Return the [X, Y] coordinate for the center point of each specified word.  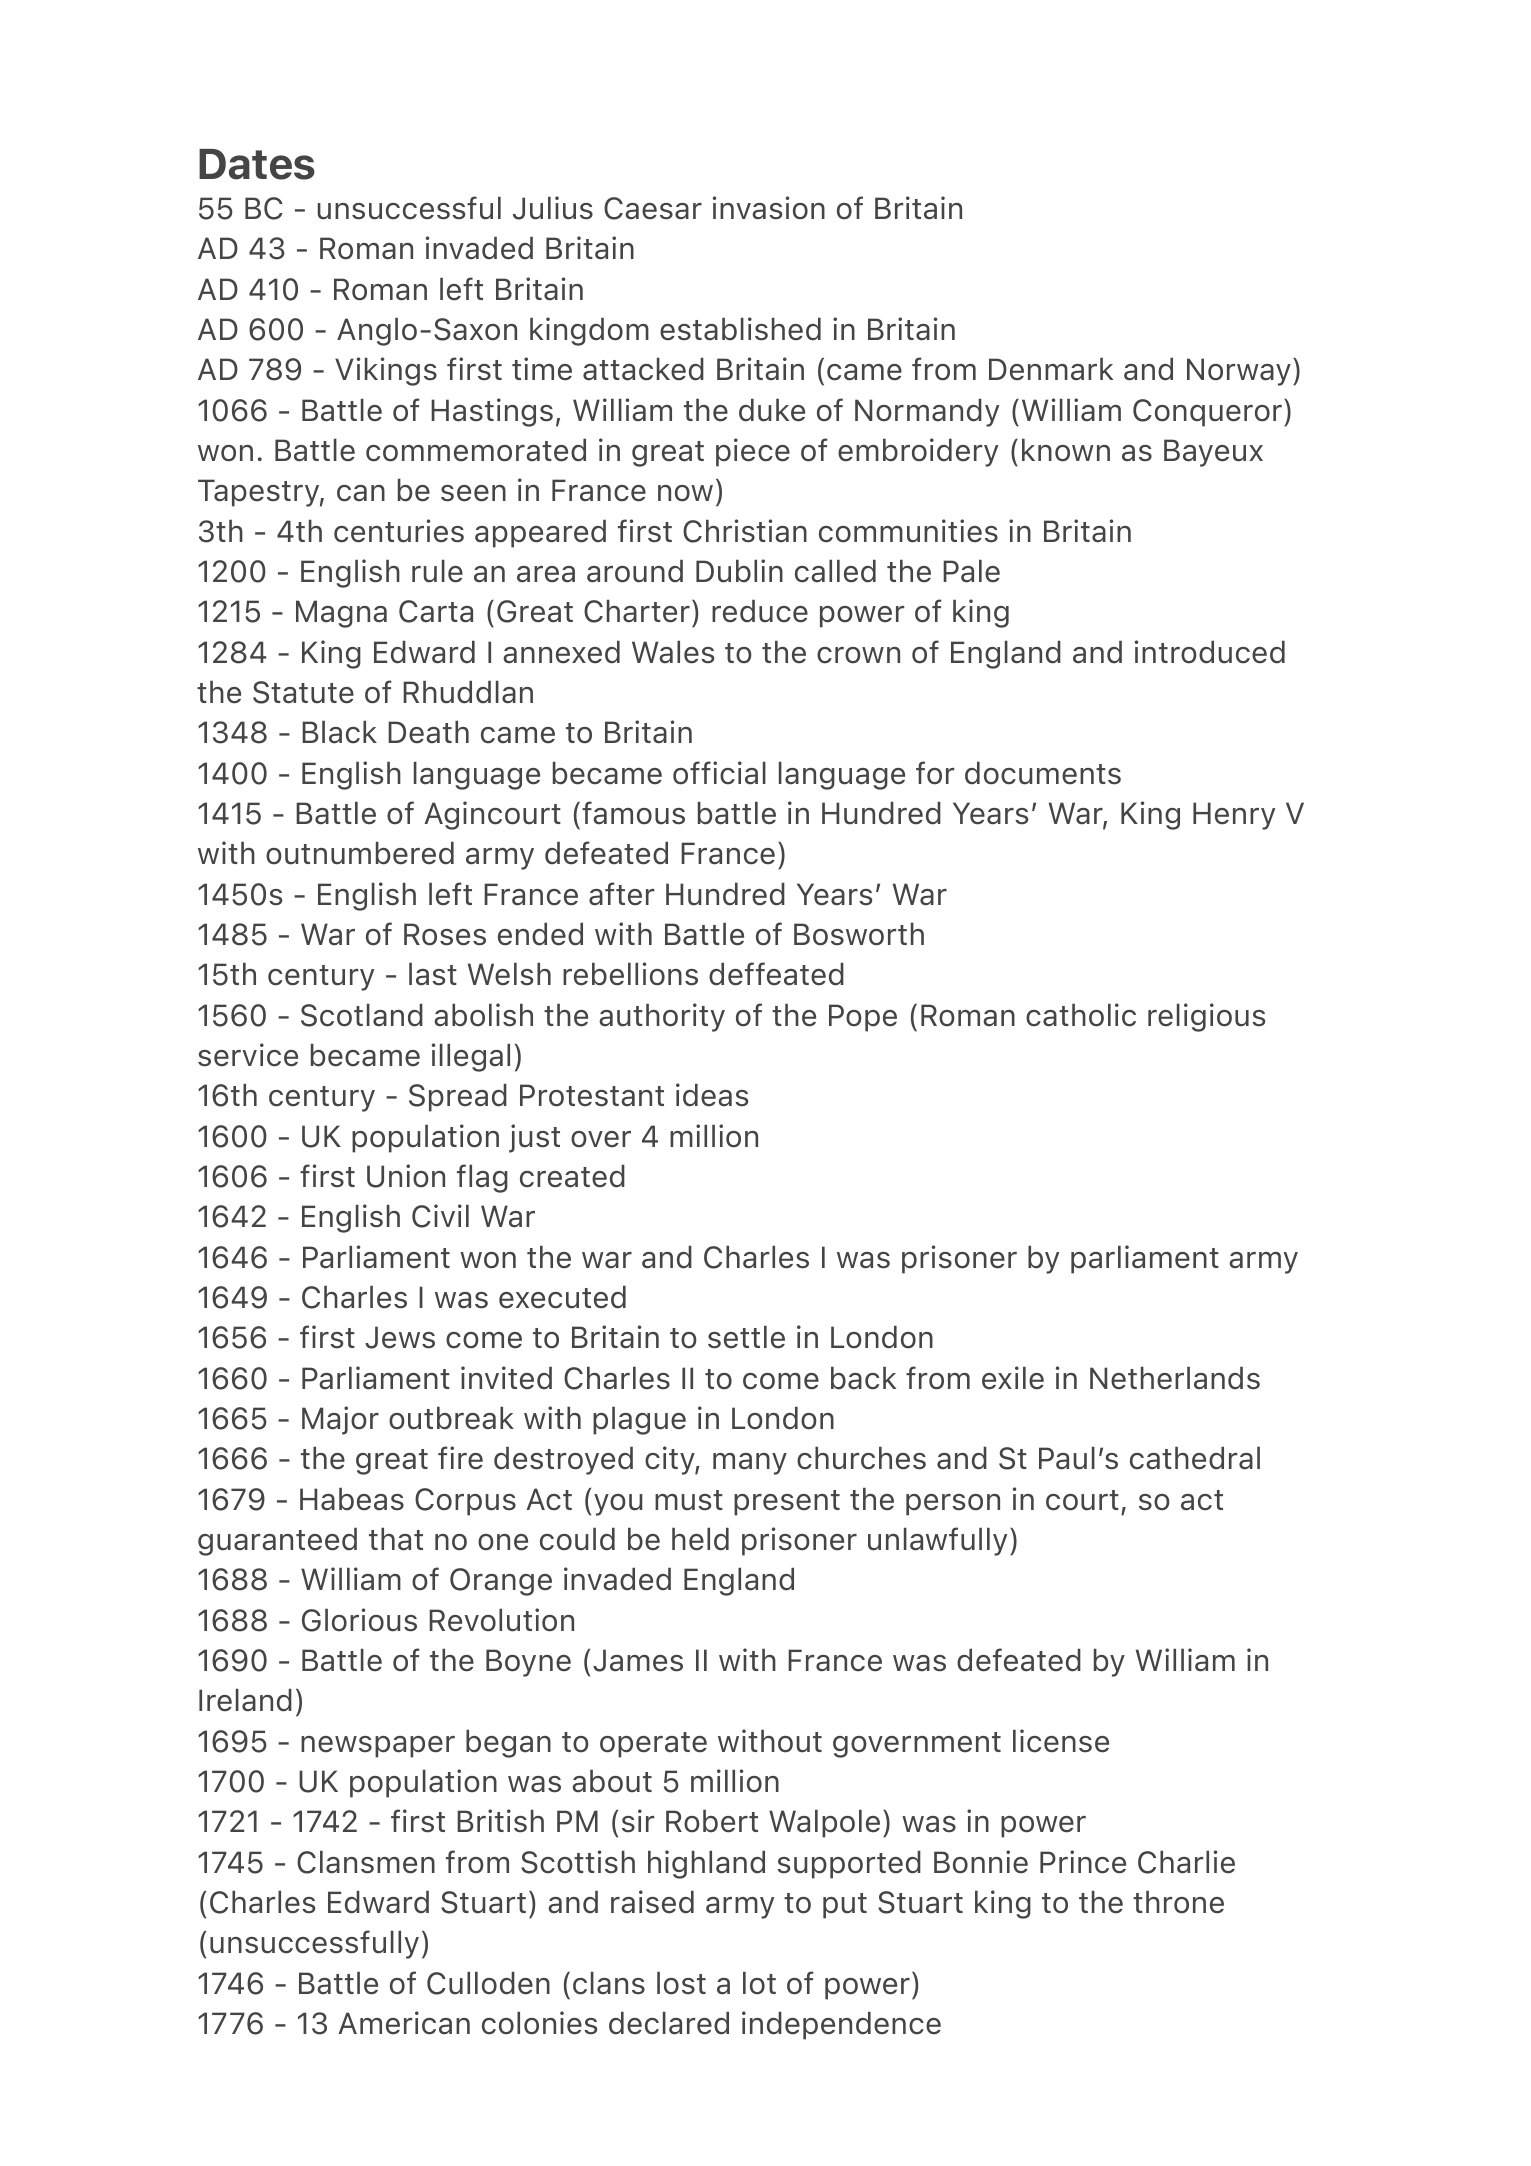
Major [340, 1420]
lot [759, 1983]
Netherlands [1175, 1378]
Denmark [1051, 369]
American [404, 2023]
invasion [769, 208]
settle [746, 1337]
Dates [257, 164]
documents [1043, 773]
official [719, 773]
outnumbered [360, 853]
